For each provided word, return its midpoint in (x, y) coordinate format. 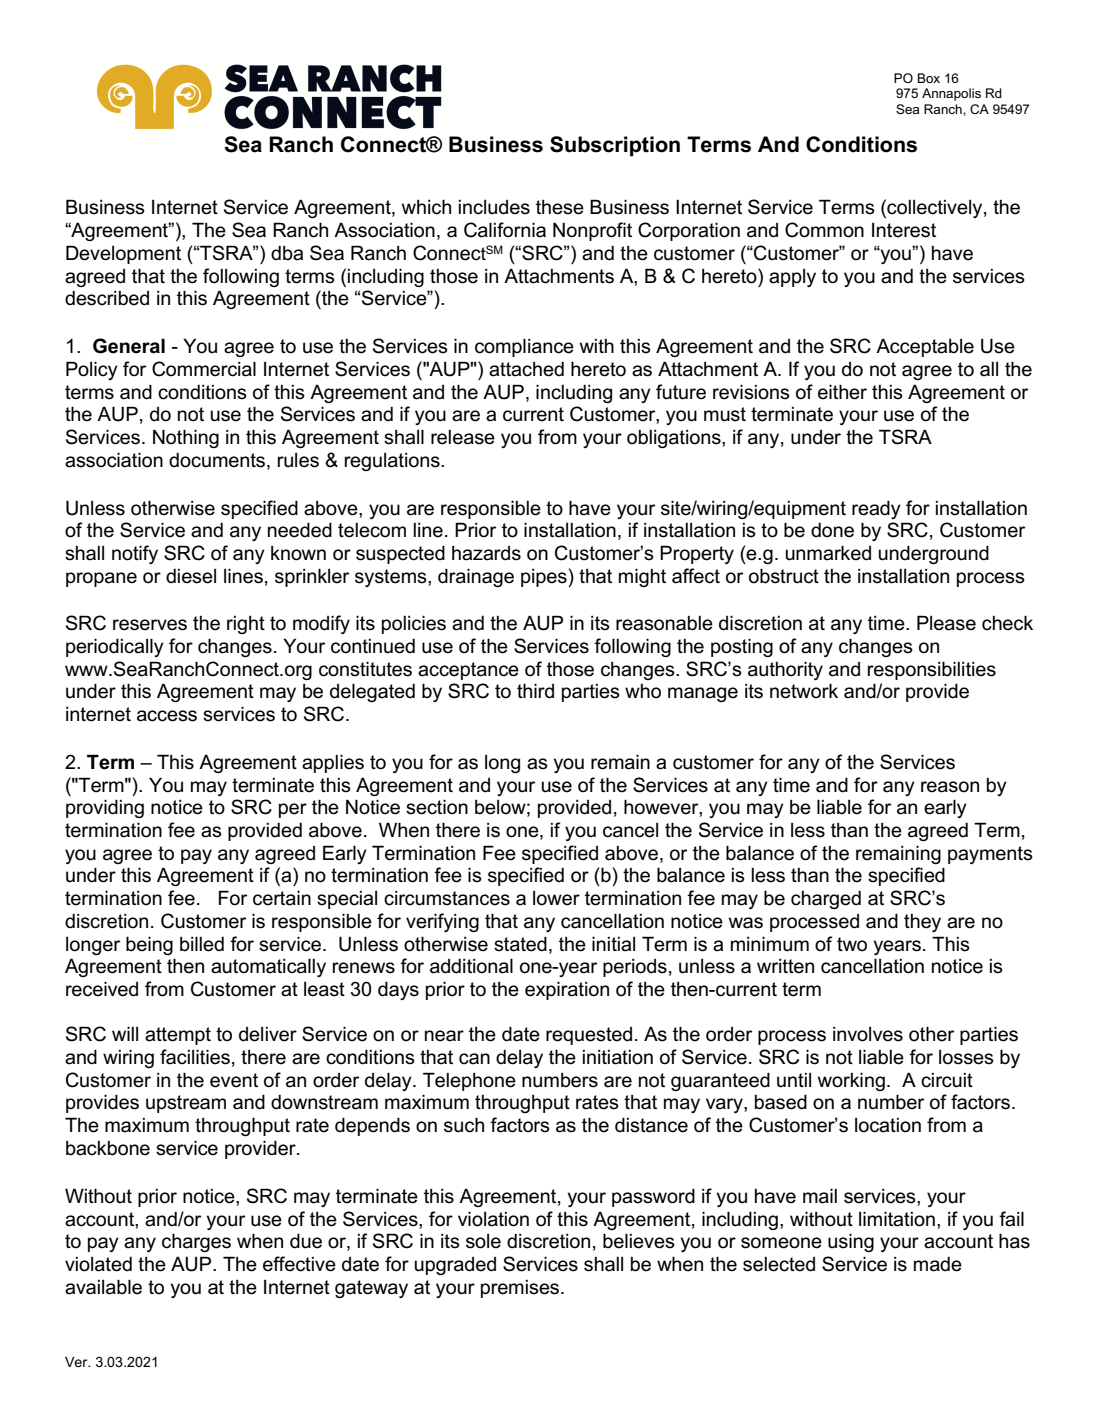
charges (196, 1242)
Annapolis (951, 94)
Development (123, 254)
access (167, 716)
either (842, 392)
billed (202, 944)
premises (521, 1289)
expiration (567, 990)
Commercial (204, 369)
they (922, 923)
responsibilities (932, 670)
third (535, 691)
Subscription (615, 146)
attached (526, 369)
